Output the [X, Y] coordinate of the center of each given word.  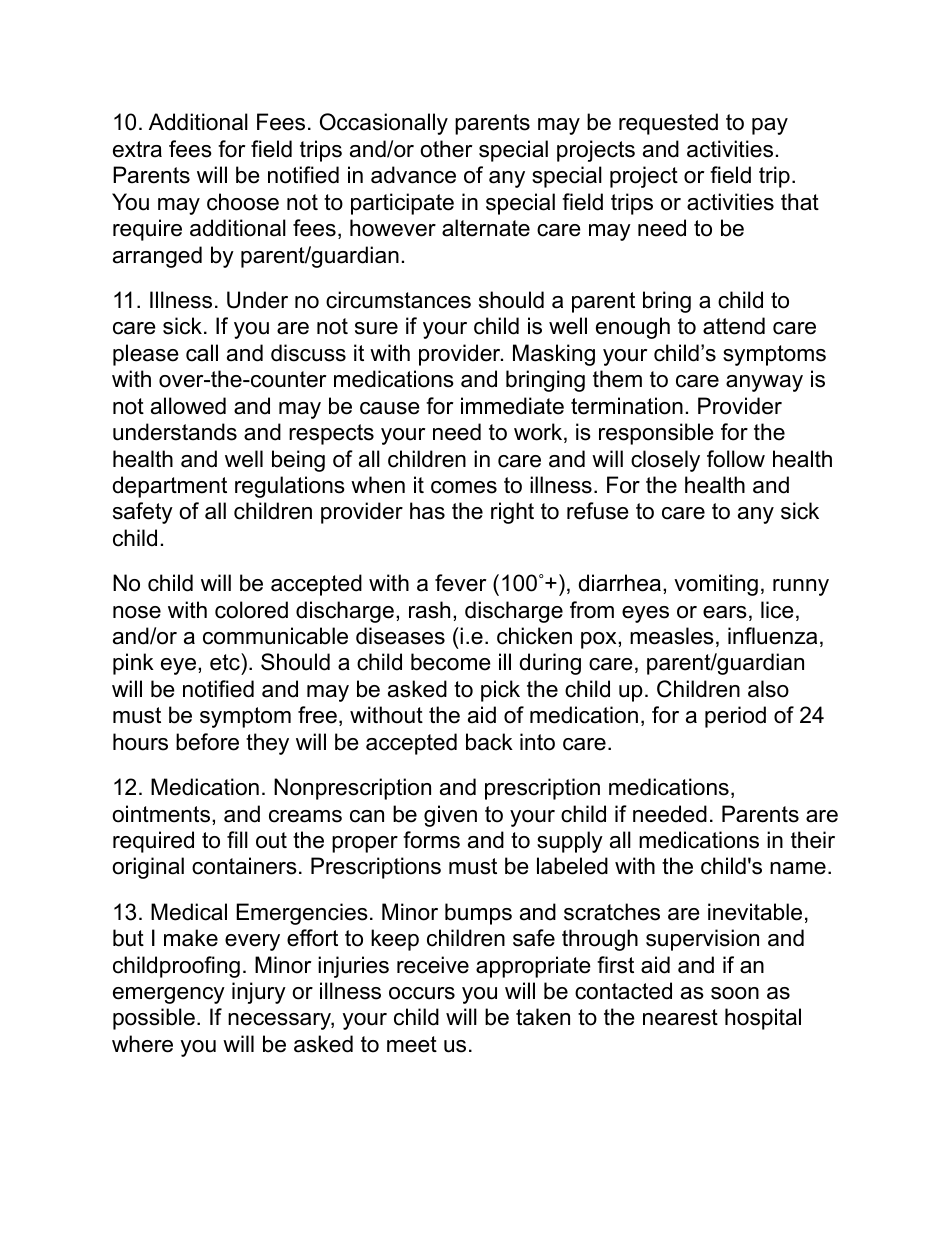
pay [770, 126]
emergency [169, 995]
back [489, 742]
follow [736, 459]
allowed [188, 406]
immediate [512, 406]
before [207, 742]
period [735, 717]
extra [137, 149]
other [446, 149]
